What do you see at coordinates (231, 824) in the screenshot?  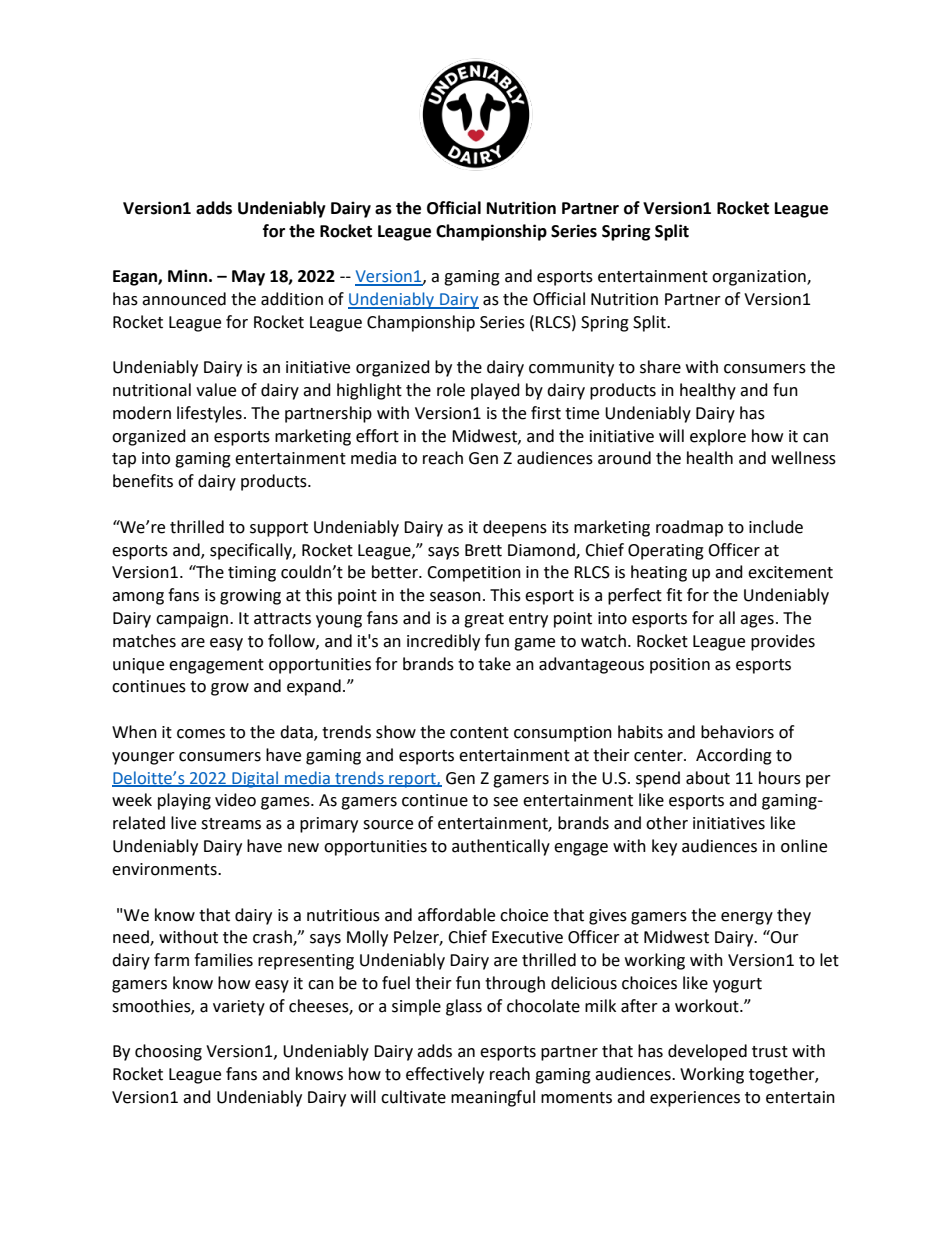 I see `streams` at bounding box center [231, 824].
